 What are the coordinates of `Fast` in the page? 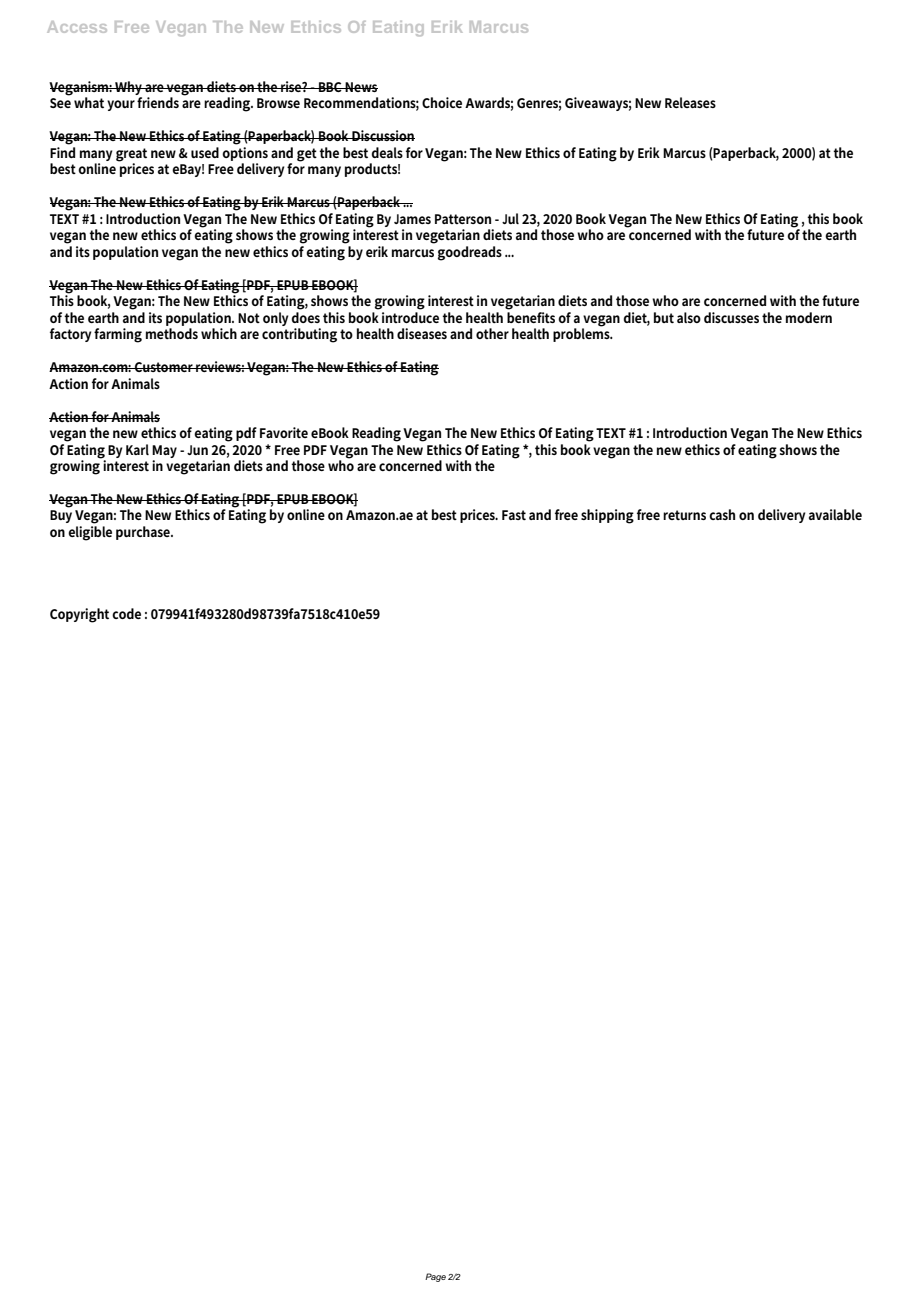 It's located at (514, 515).
